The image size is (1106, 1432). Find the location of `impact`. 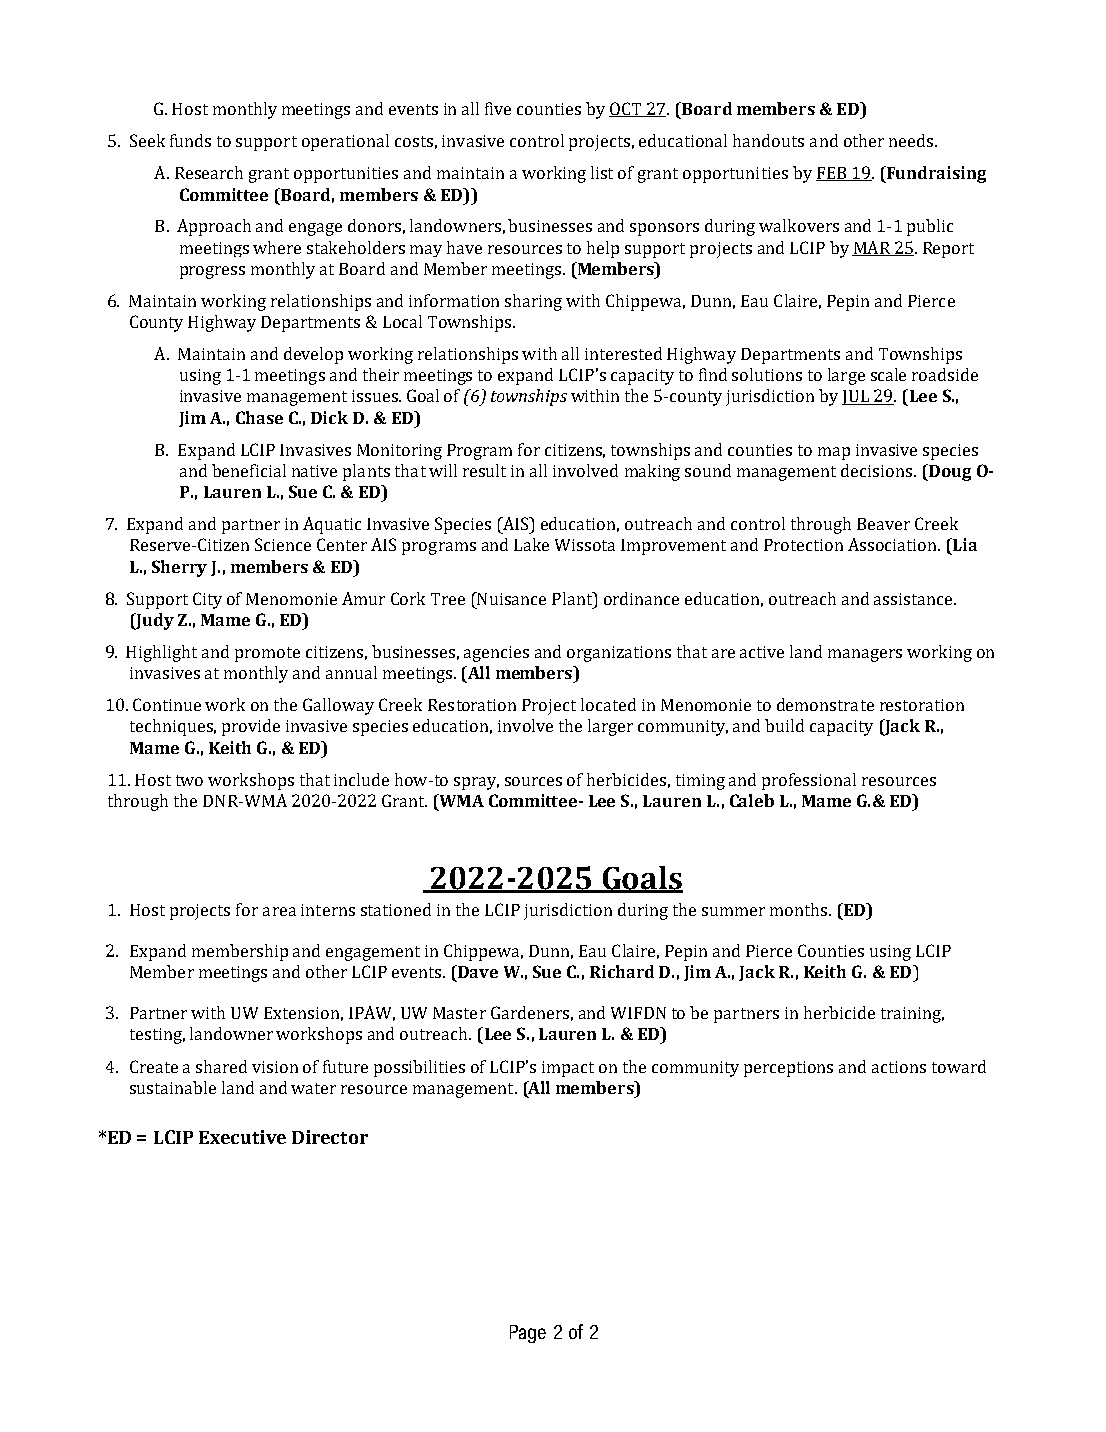

impact is located at coordinates (568, 1069).
